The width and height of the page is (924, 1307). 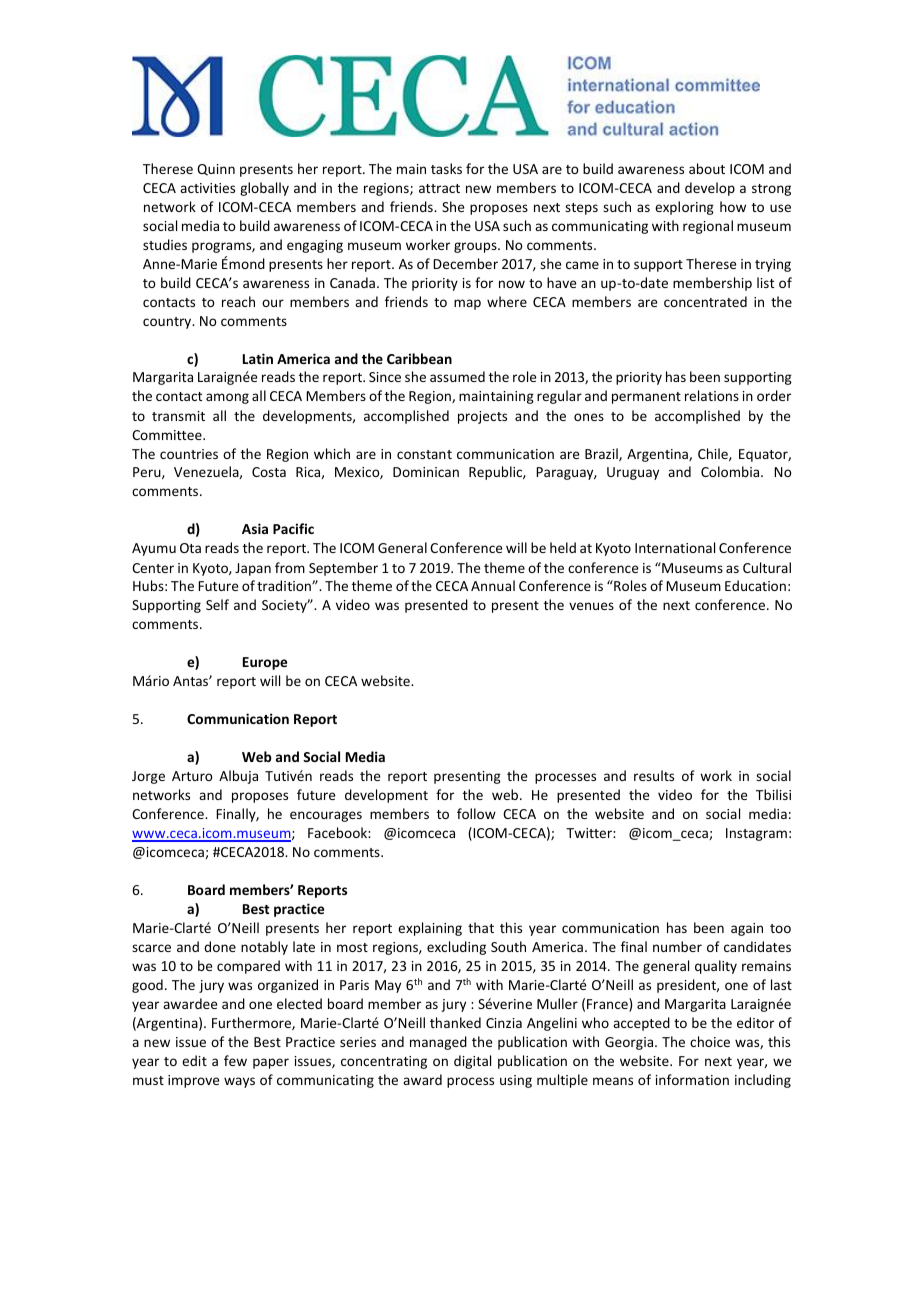 I want to click on few, so click(x=235, y=1060).
